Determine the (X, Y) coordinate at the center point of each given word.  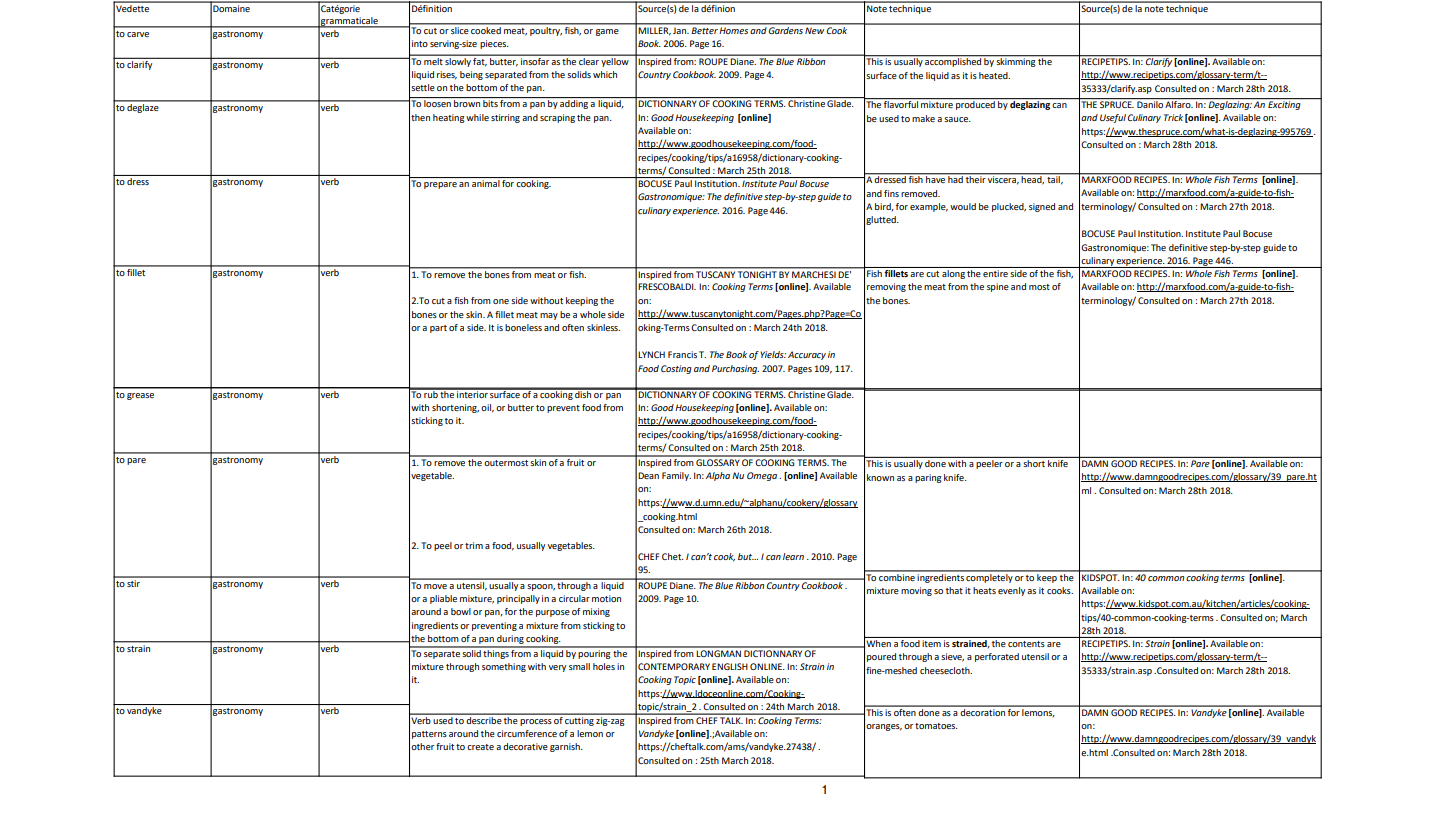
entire (995, 273)
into (420, 43)
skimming (1016, 61)
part (438, 329)
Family (676, 476)
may (549, 316)
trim (474, 545)
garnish (566, 747)
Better (705, 30)
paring (928, 478)
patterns (429, 735)
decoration (983, 711)
